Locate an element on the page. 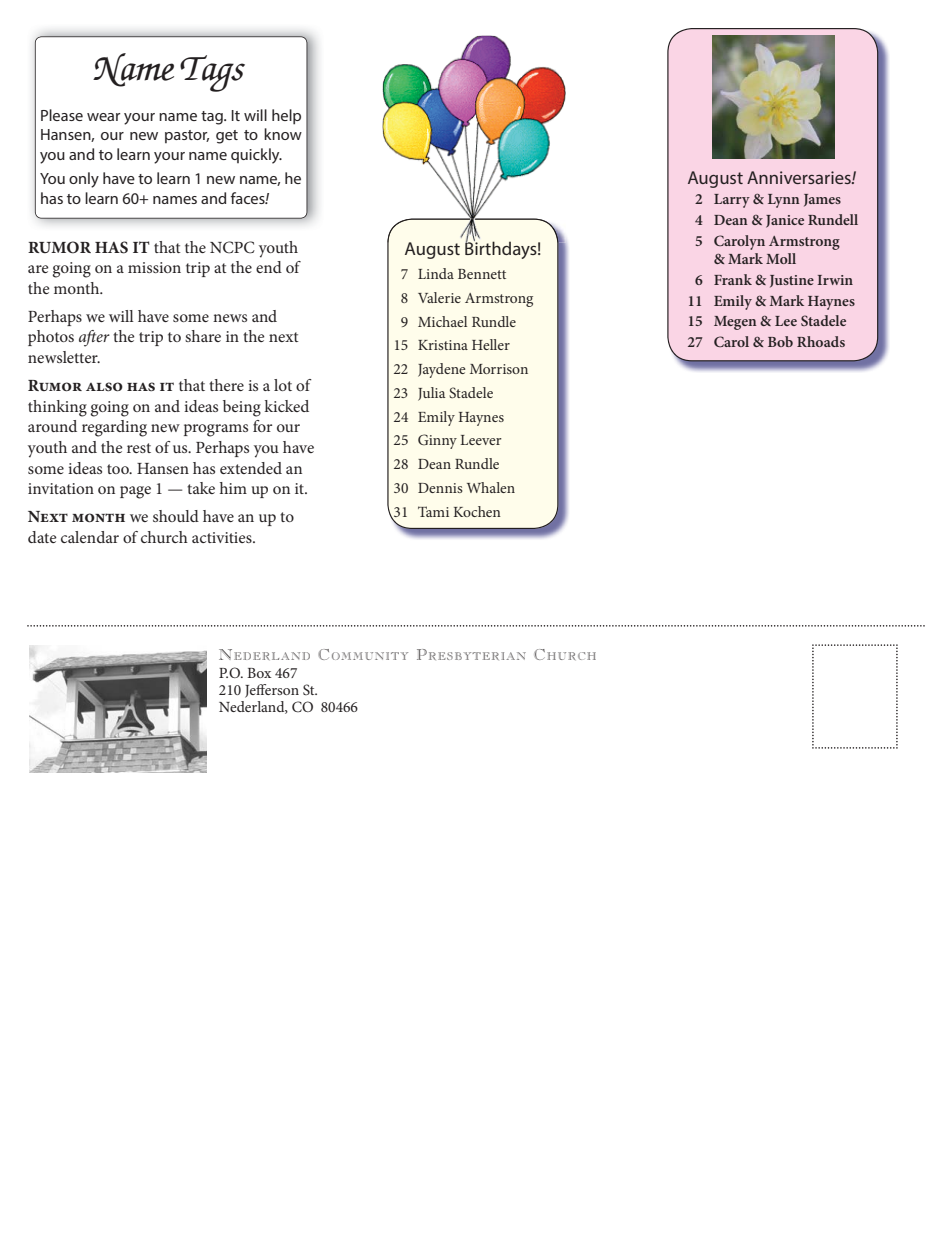 The image size is (952, 1233). Dennis is located at coordinates (440, 488).
